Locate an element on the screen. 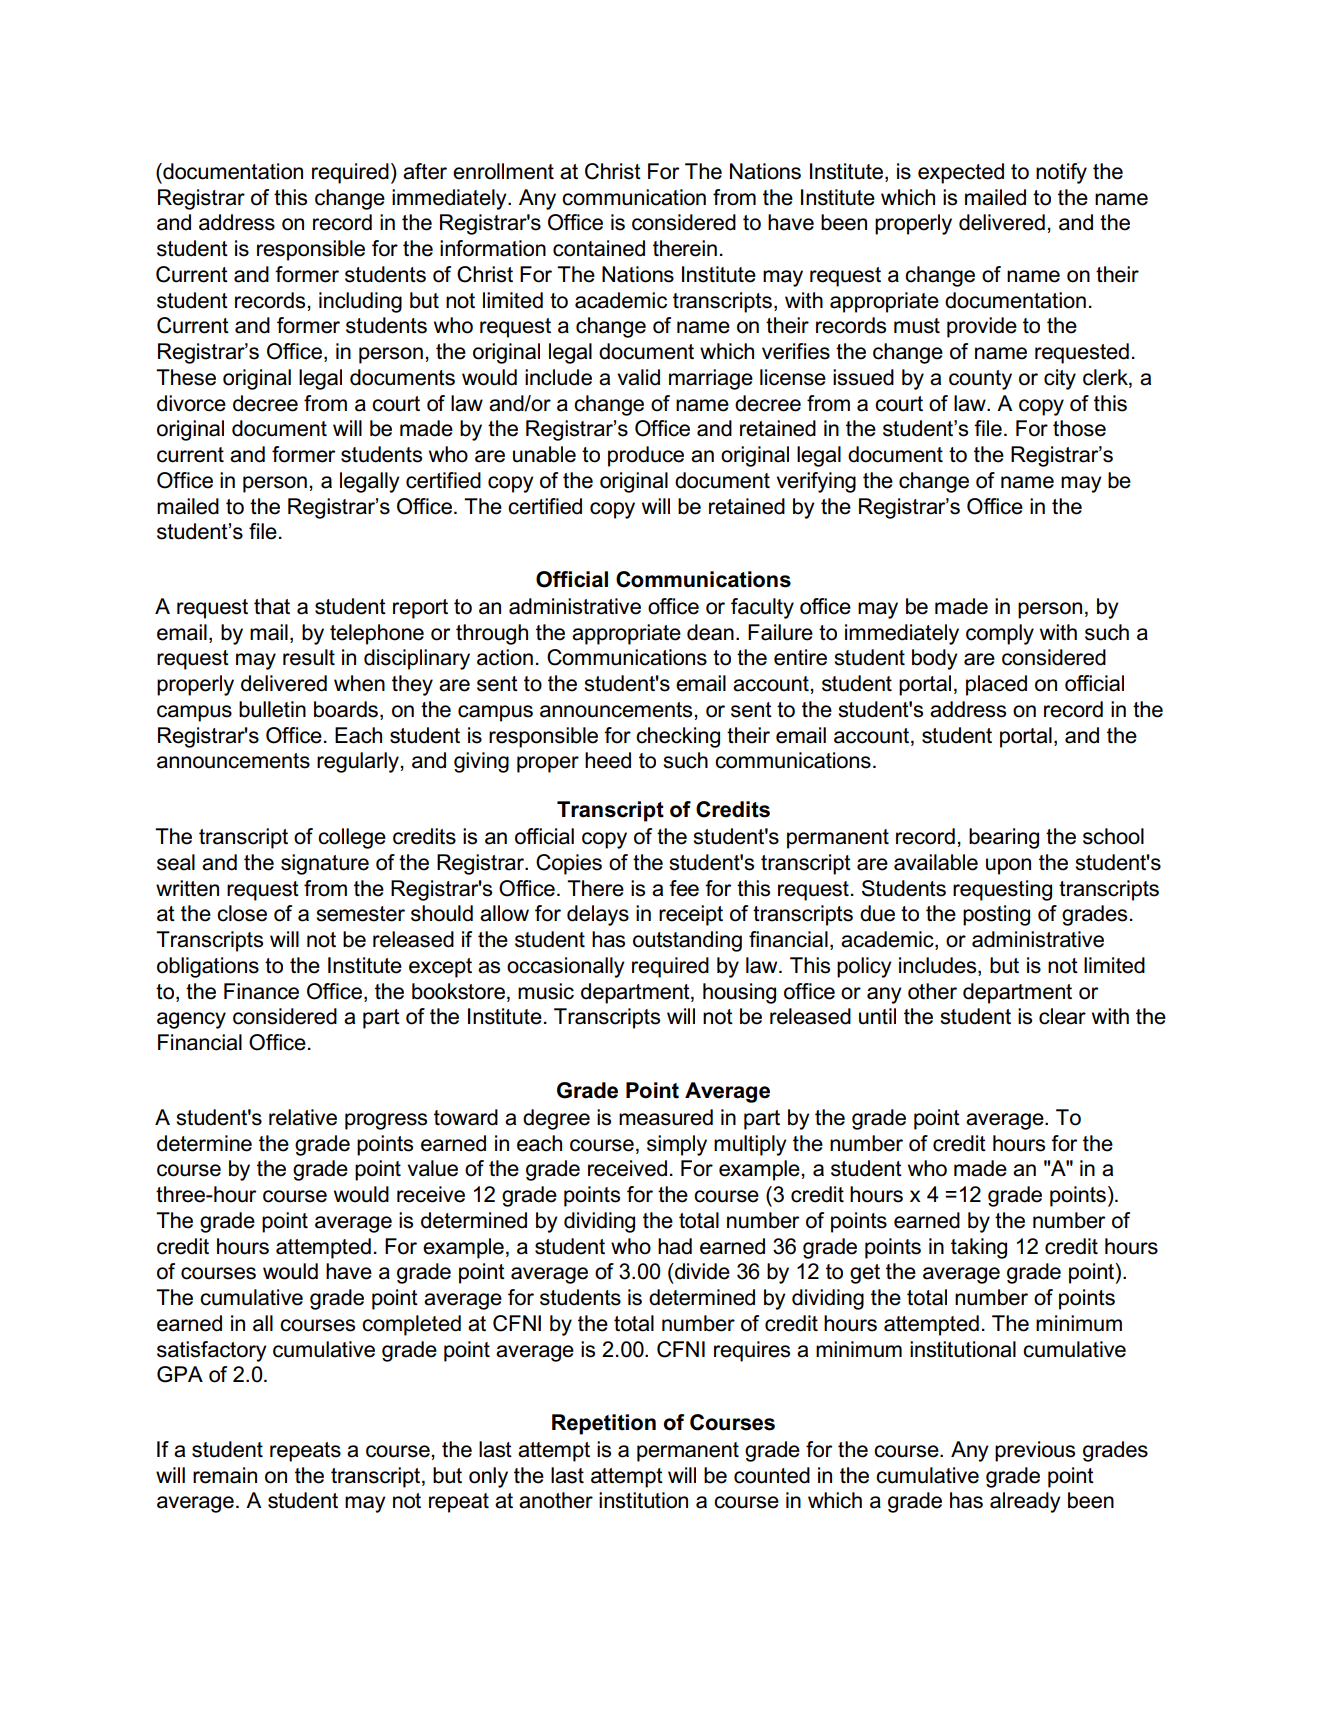 Image resolution: width=1325 pixels, height=1715 pixels. expected is located at coordinates (961, 173).
